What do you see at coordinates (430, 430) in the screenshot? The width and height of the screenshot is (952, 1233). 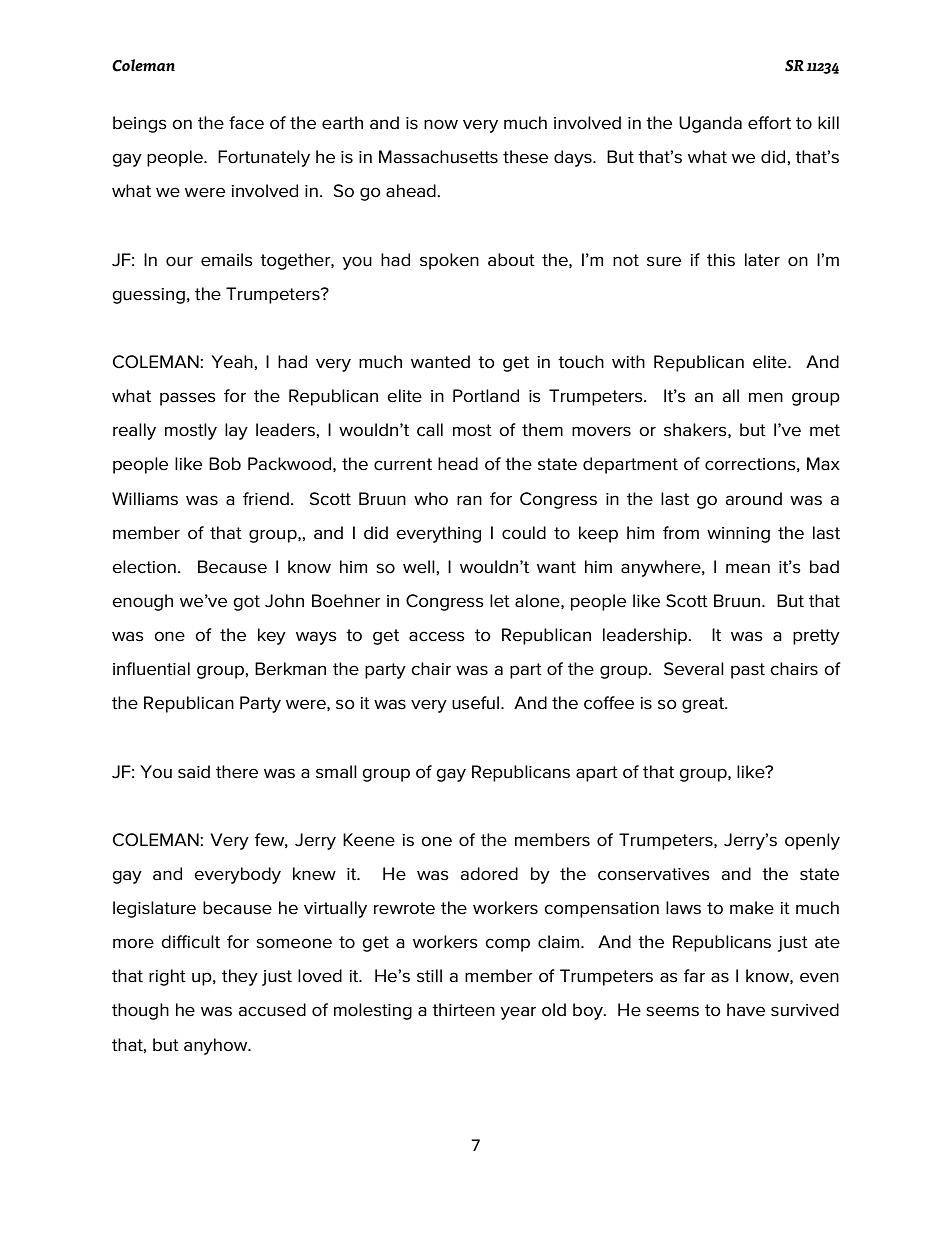 I see `call` at bounding box center [430, 430].
